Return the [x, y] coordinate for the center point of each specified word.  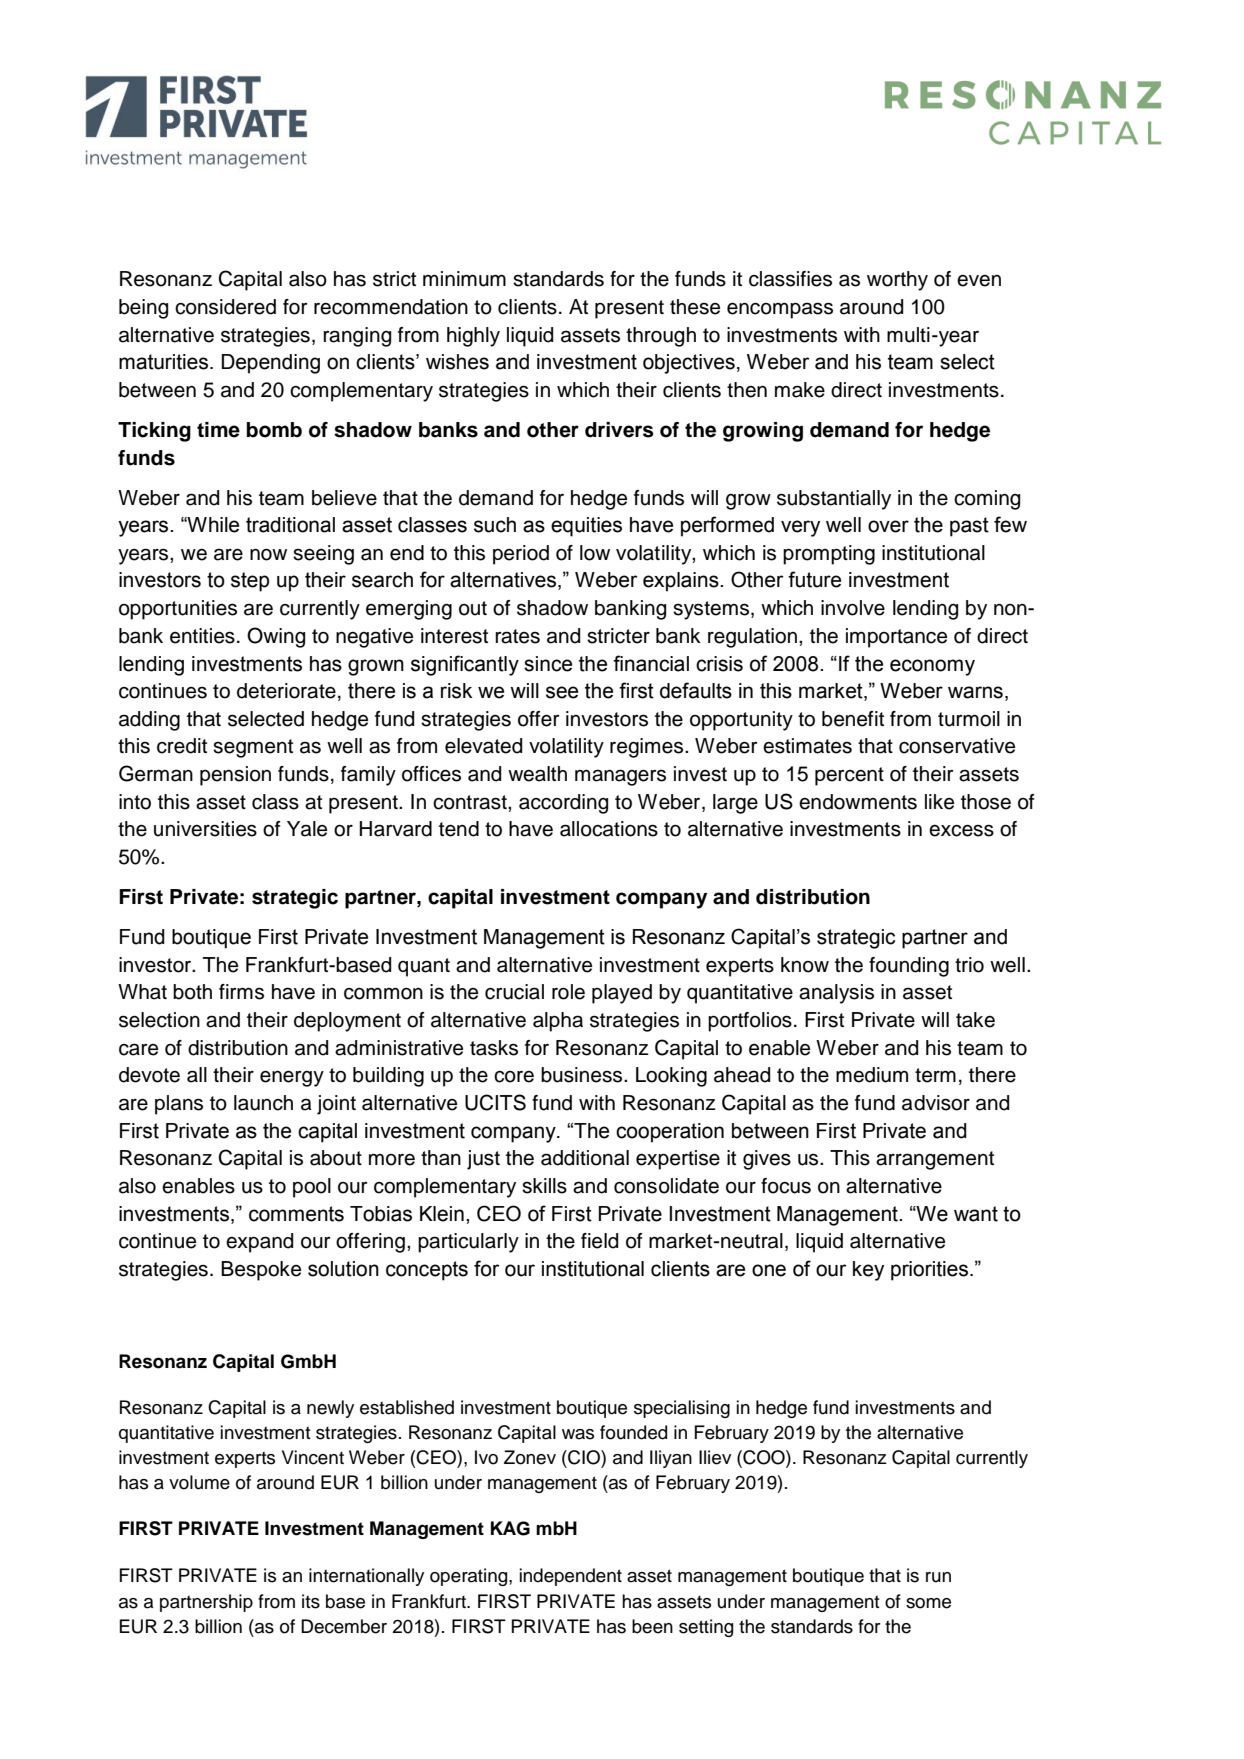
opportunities [178, 610]
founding [909, 967]
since [548, 664]
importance [896, 638]
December [344, 1626]
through [661, 337]
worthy [897, 281]
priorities [929, 1271]
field [599, 1241]
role [568, 992]
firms [241, 992]
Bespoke [261, 1271]
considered [225, 307]
